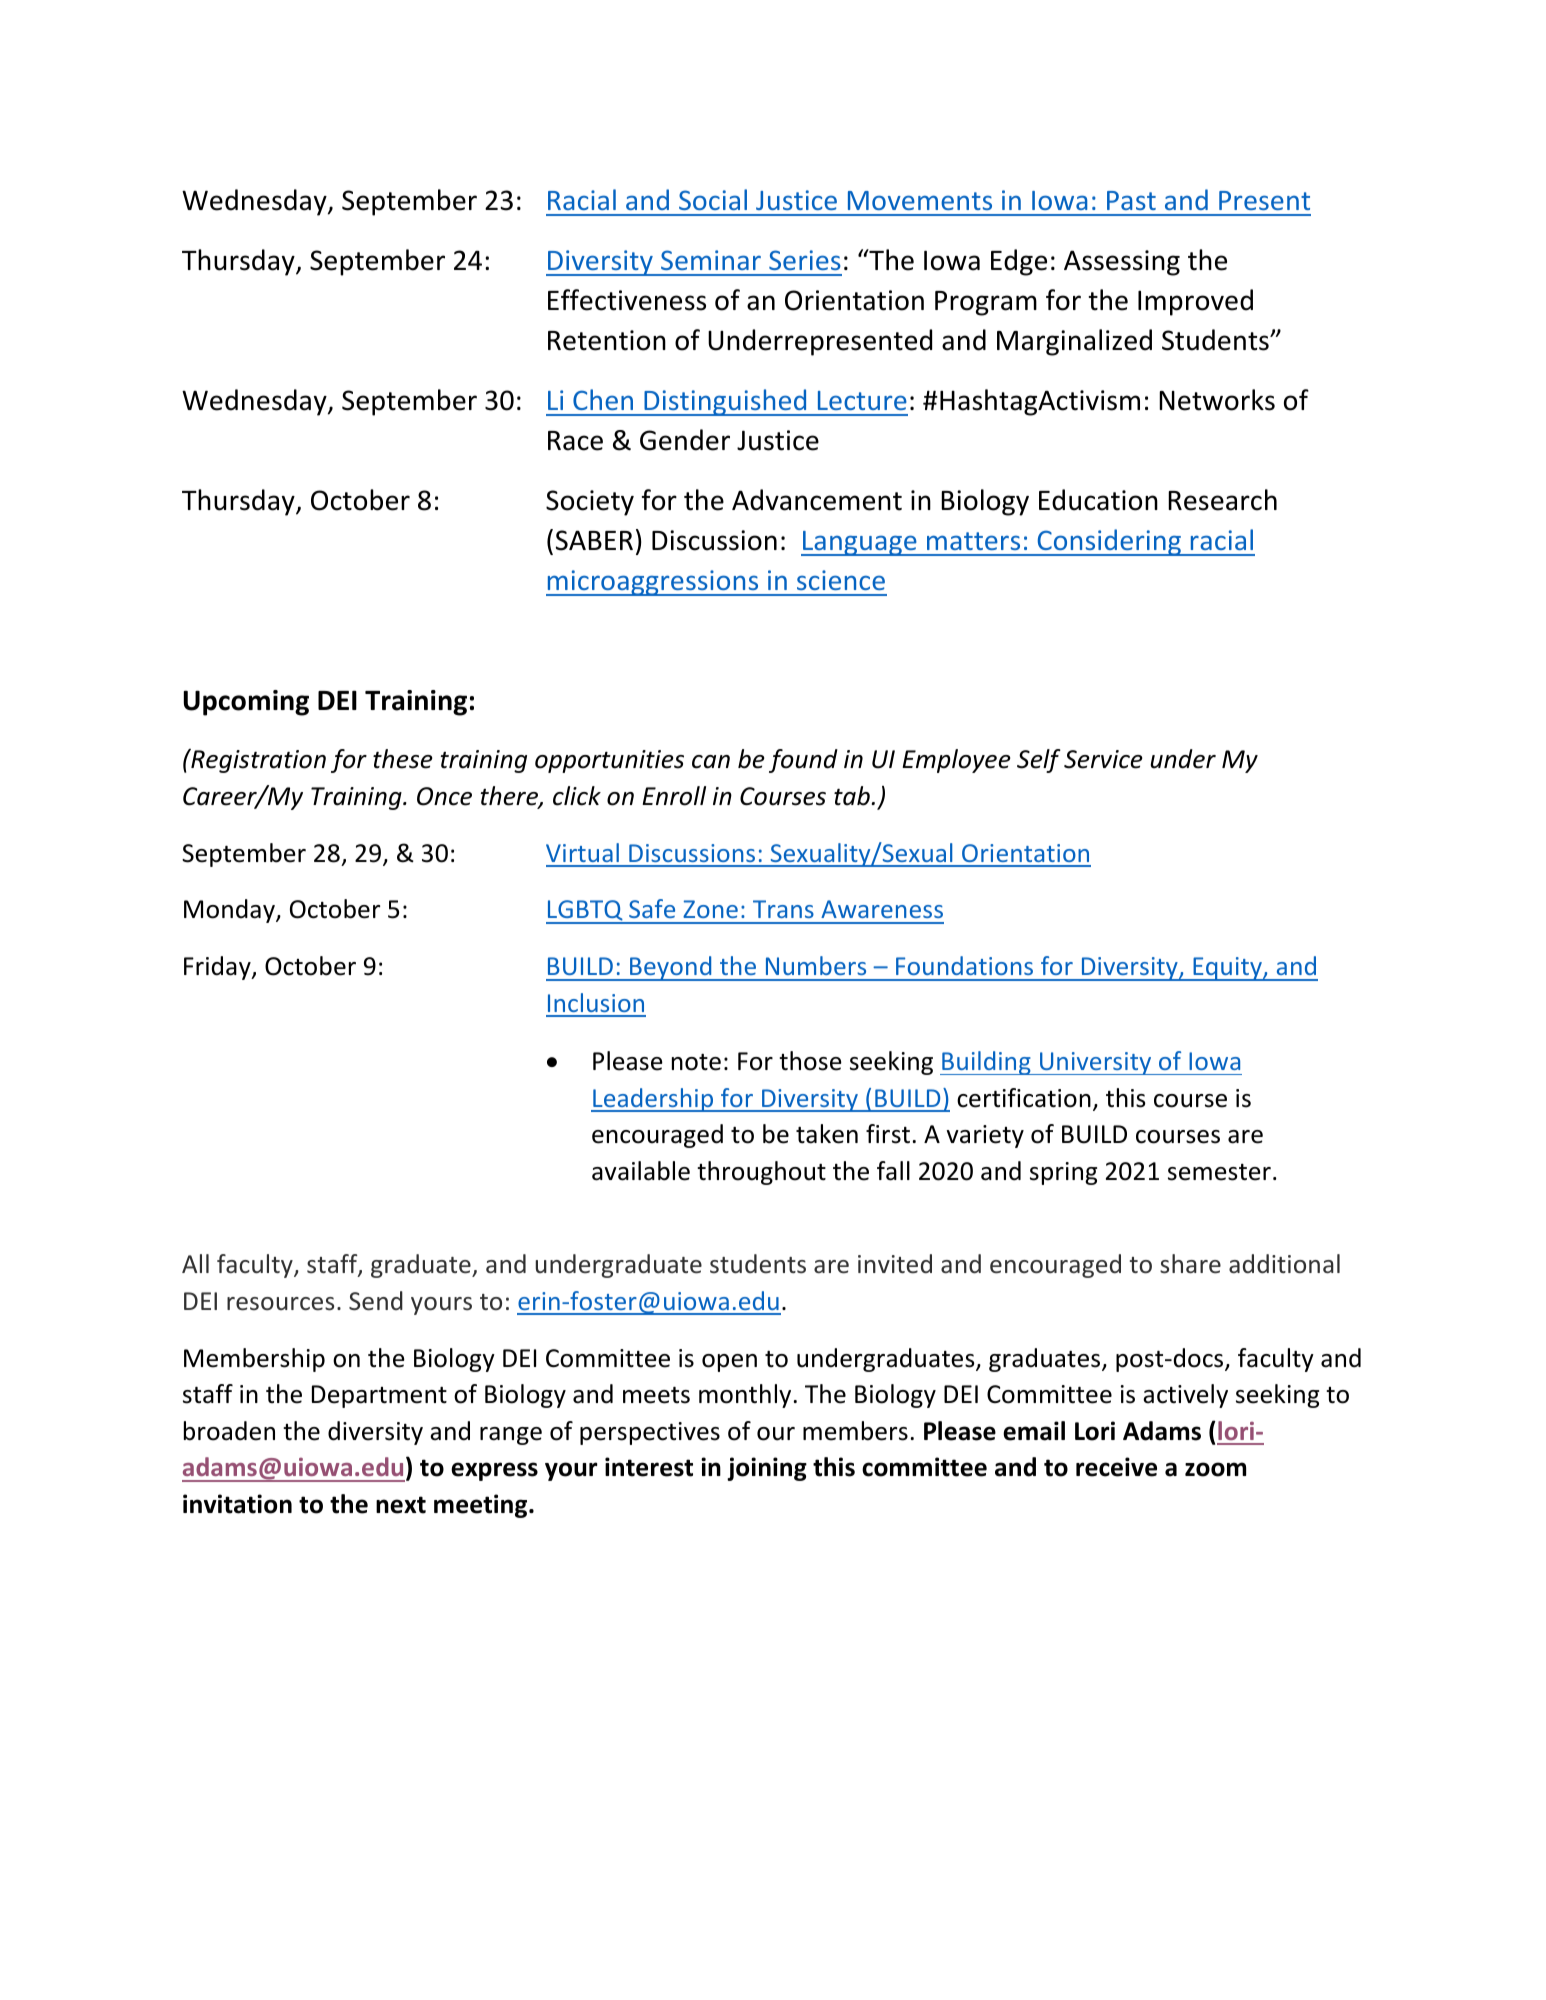 This screenshot has height=2000, width=1546. What do you see at coordinates (1103, 759) in the screenshot?
I see `Service` at bounding box center [1103, 759].
